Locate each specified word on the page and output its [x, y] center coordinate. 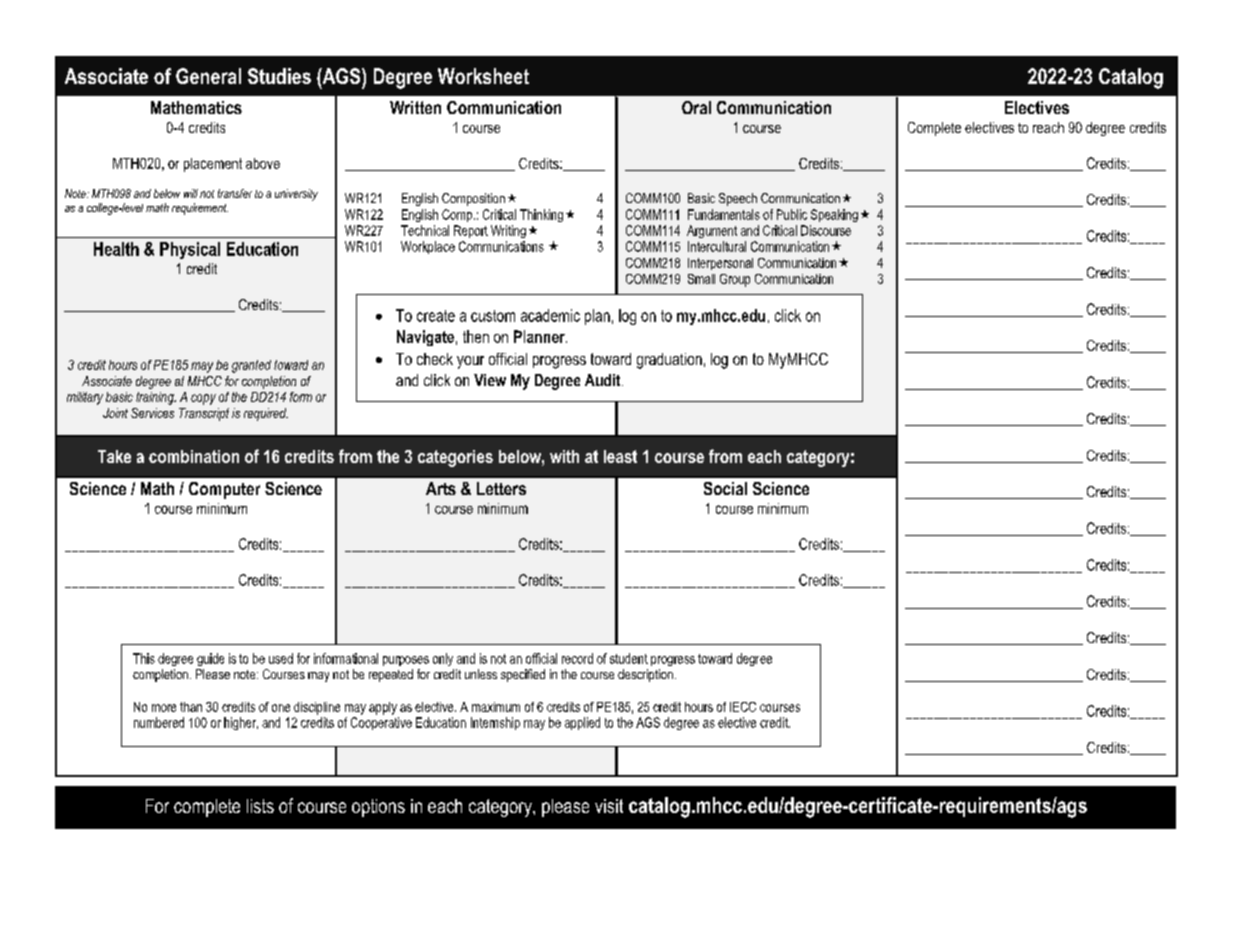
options [378, 808]
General [208, 76]
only [443, 659]
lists [260, 806]
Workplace [428, 247]
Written [415, 107]
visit [609, 806]
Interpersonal [720, 264]
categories [455, 458]
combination [194, 456]
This [144, 658]
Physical [190, 250]
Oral [696, 107]
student [629, 658]
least [620, 456]
